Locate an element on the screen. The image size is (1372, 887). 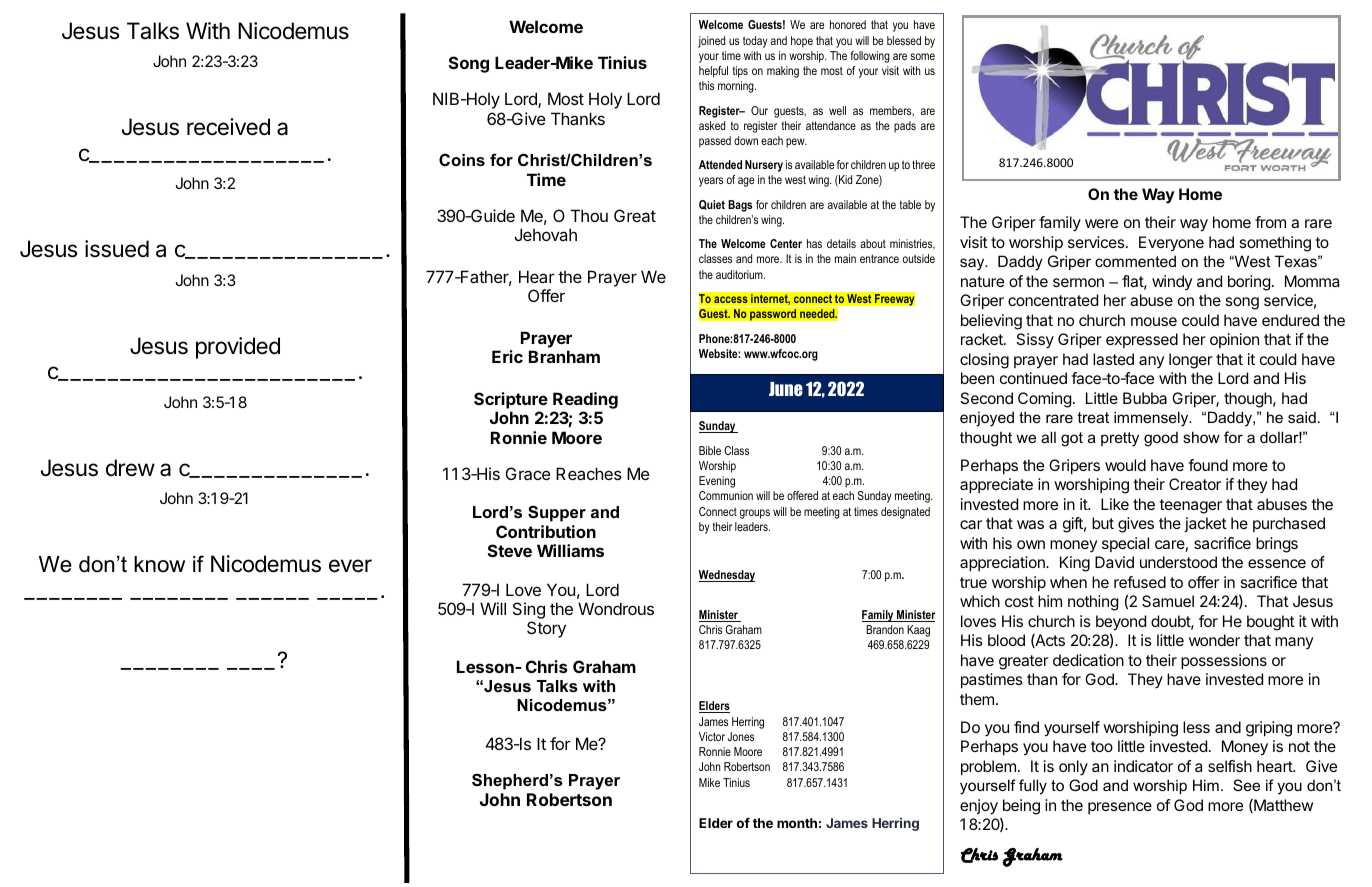
received is located at coordinates (228, 127).
